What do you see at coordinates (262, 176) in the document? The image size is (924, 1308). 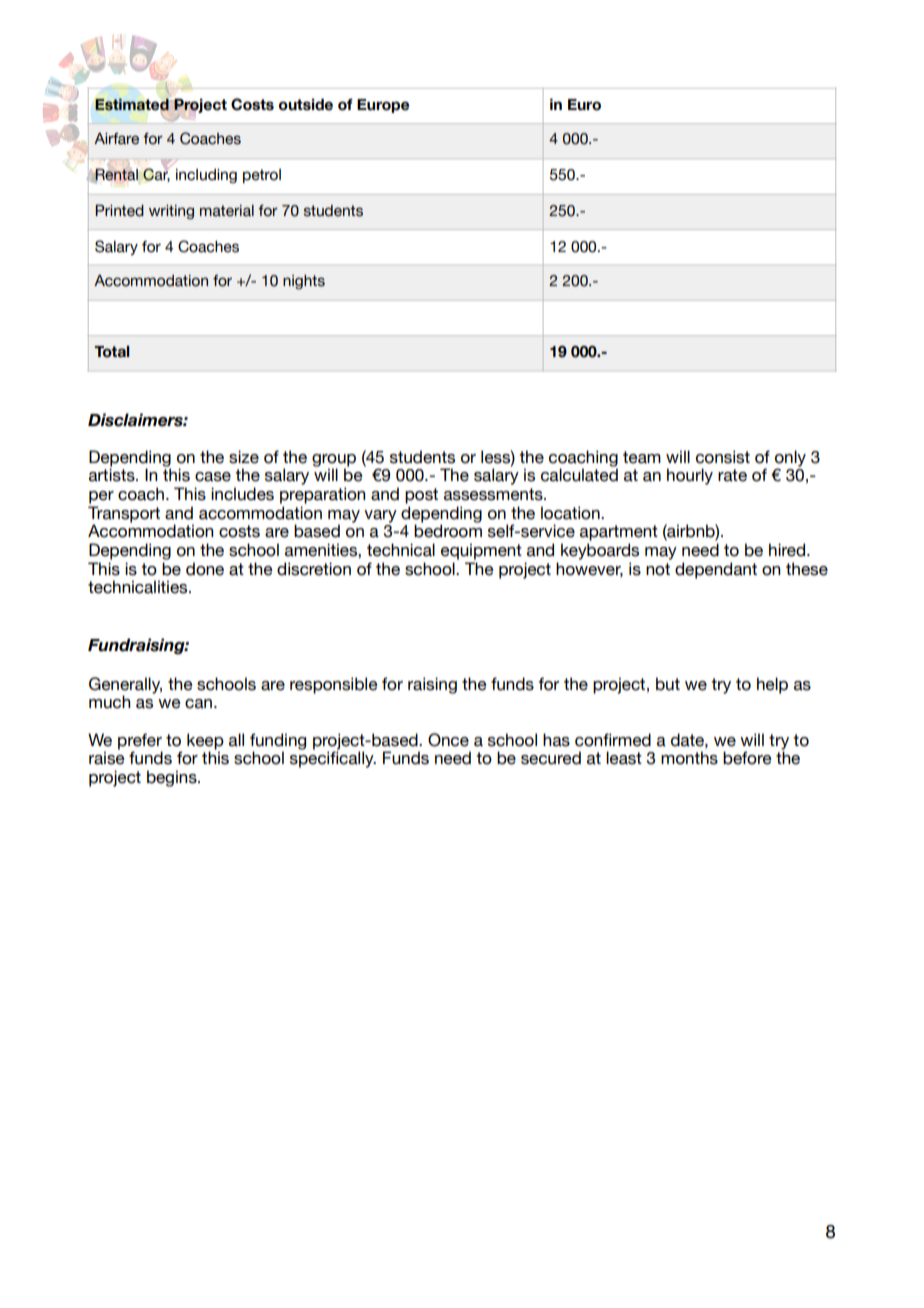 I see `petrol` at bounding box center [262, 176].
